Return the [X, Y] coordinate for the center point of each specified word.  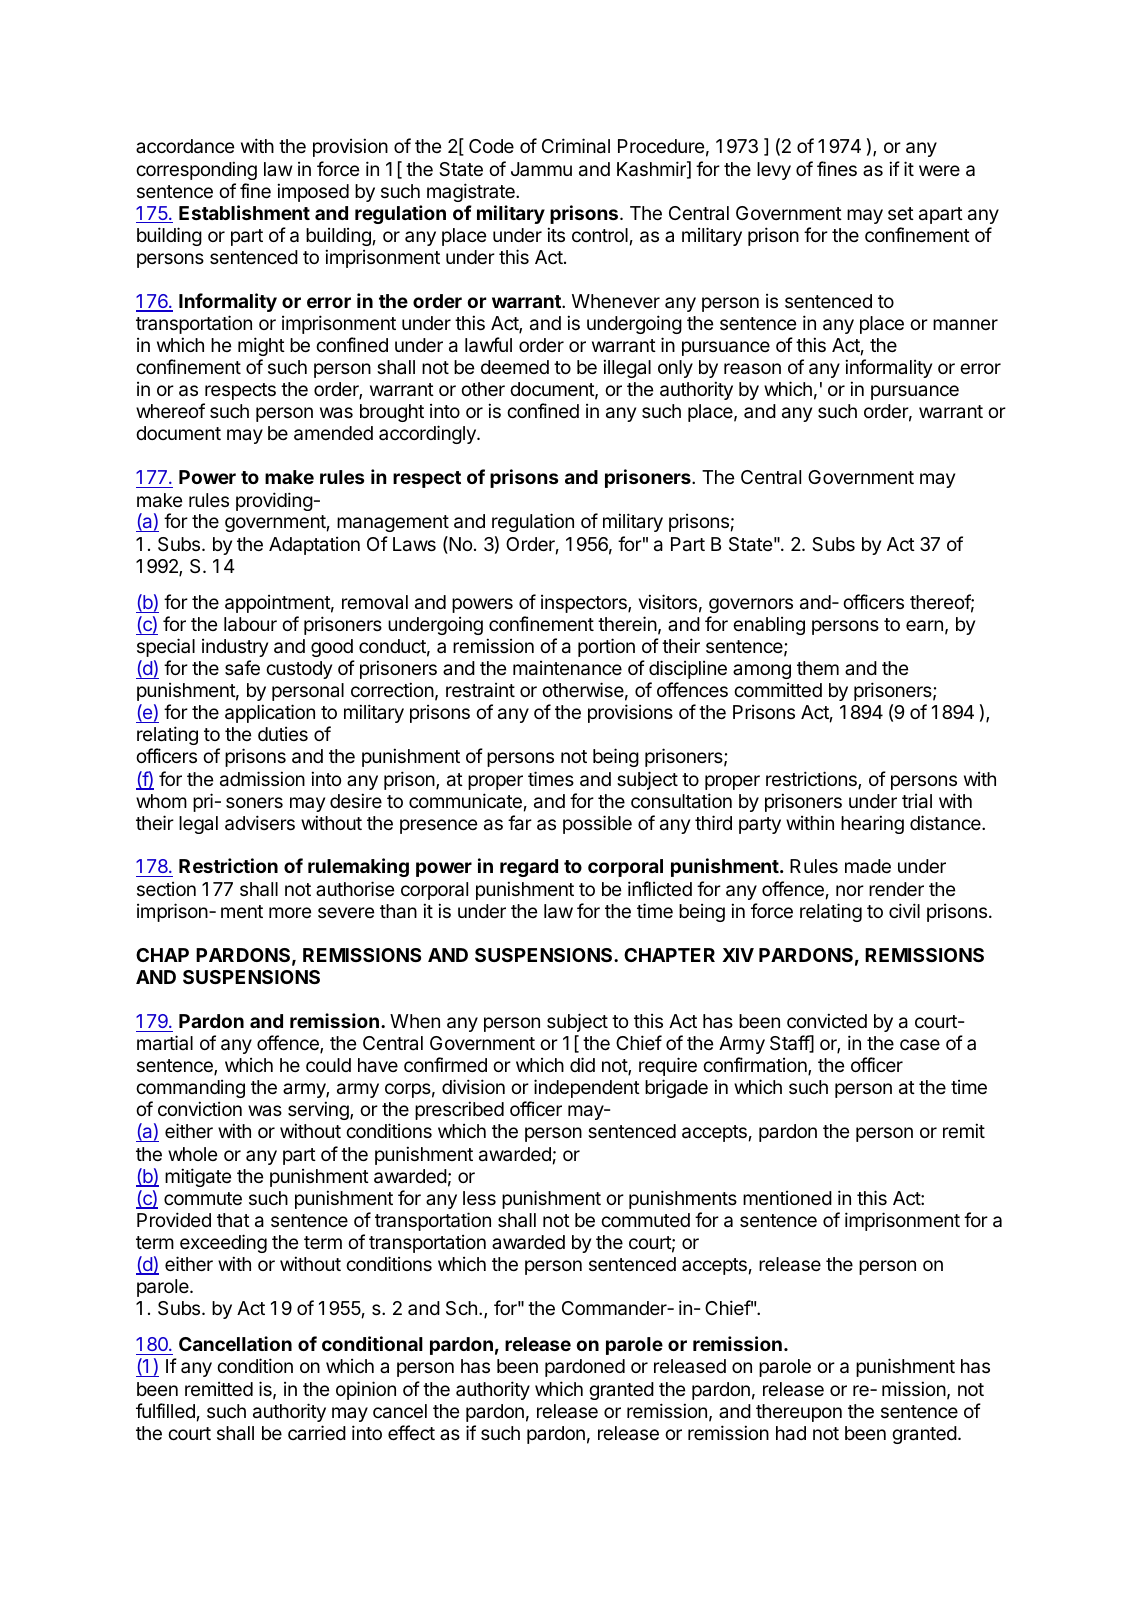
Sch [461, 1308]
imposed [313, 192]
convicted [827, 1020]
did [582, 1064]
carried [317, 1432]
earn [924, 626]
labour [250, 624]
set [901, 213]
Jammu [541, 169]
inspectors [585, 604]
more [290, 912]
